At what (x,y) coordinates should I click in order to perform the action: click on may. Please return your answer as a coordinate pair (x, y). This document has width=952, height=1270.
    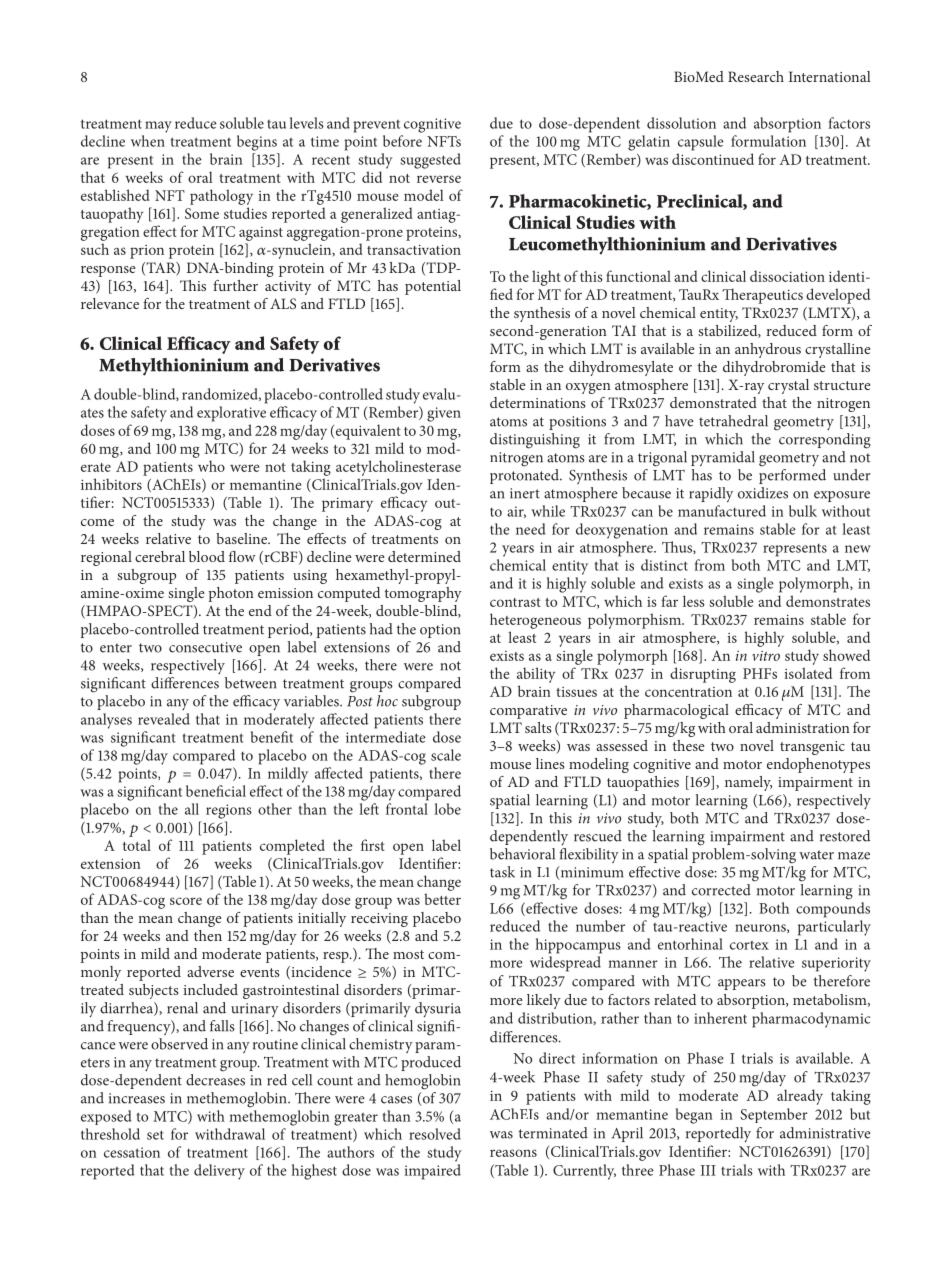
    Looking at the image, I should click on (158, 127).
